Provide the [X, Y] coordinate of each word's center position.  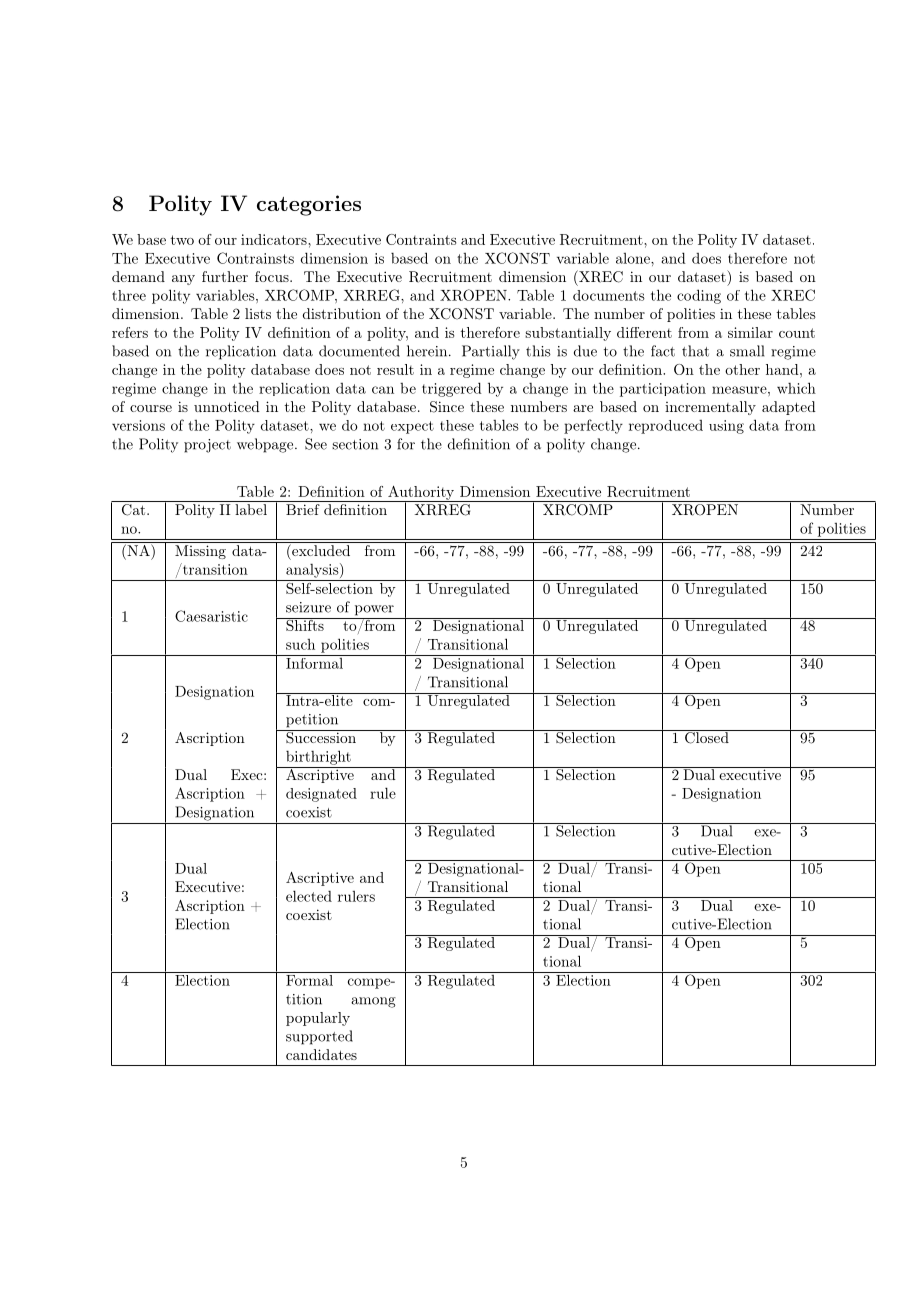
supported [319, 1037]
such [300, 644]
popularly [318, 1019]
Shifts [305, 624]
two [182, 240]
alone [634, 258]
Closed [707, 737]
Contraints [421, 239]
